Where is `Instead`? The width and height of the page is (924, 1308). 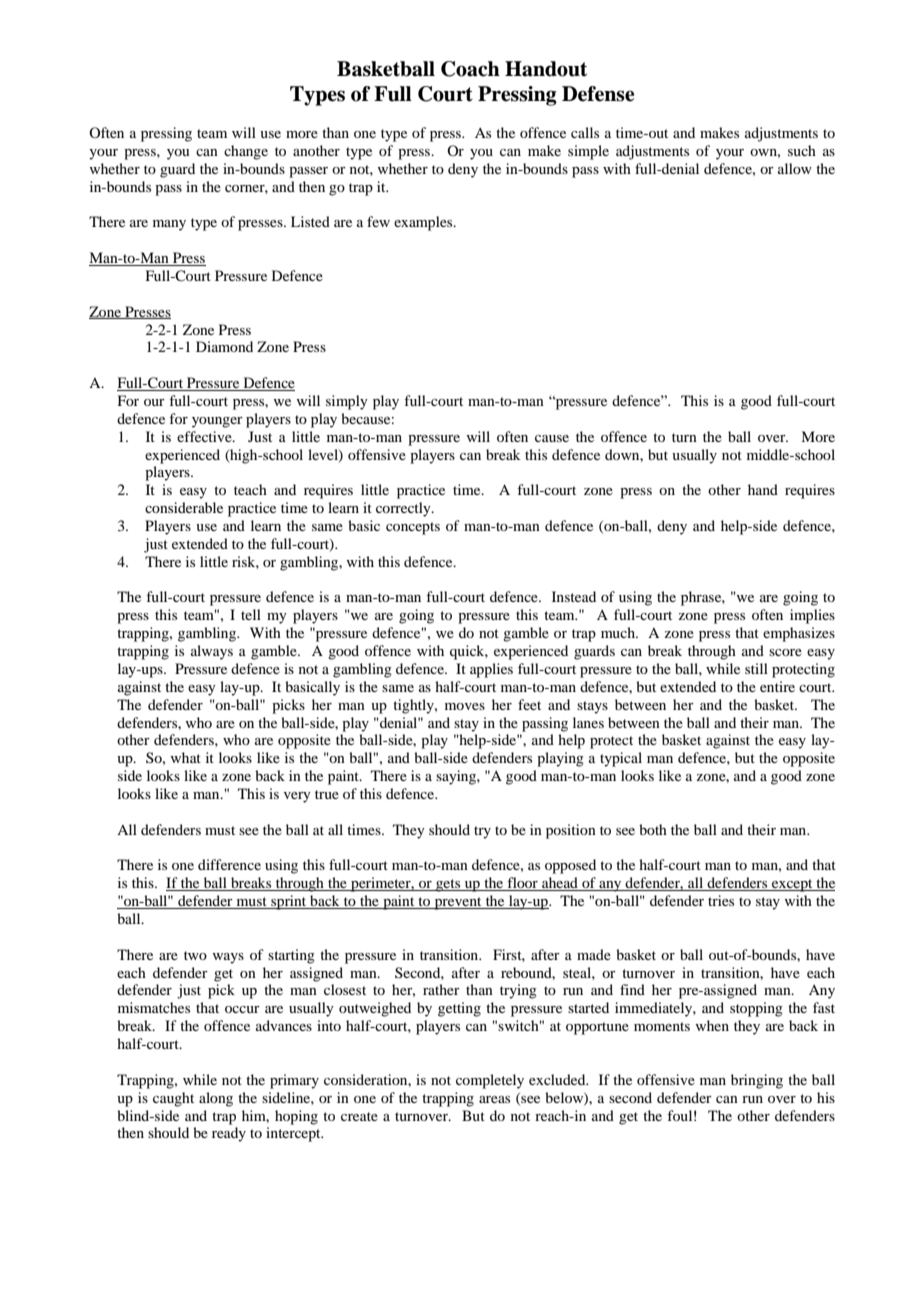 Instead is located at coordinates (574, 596).
